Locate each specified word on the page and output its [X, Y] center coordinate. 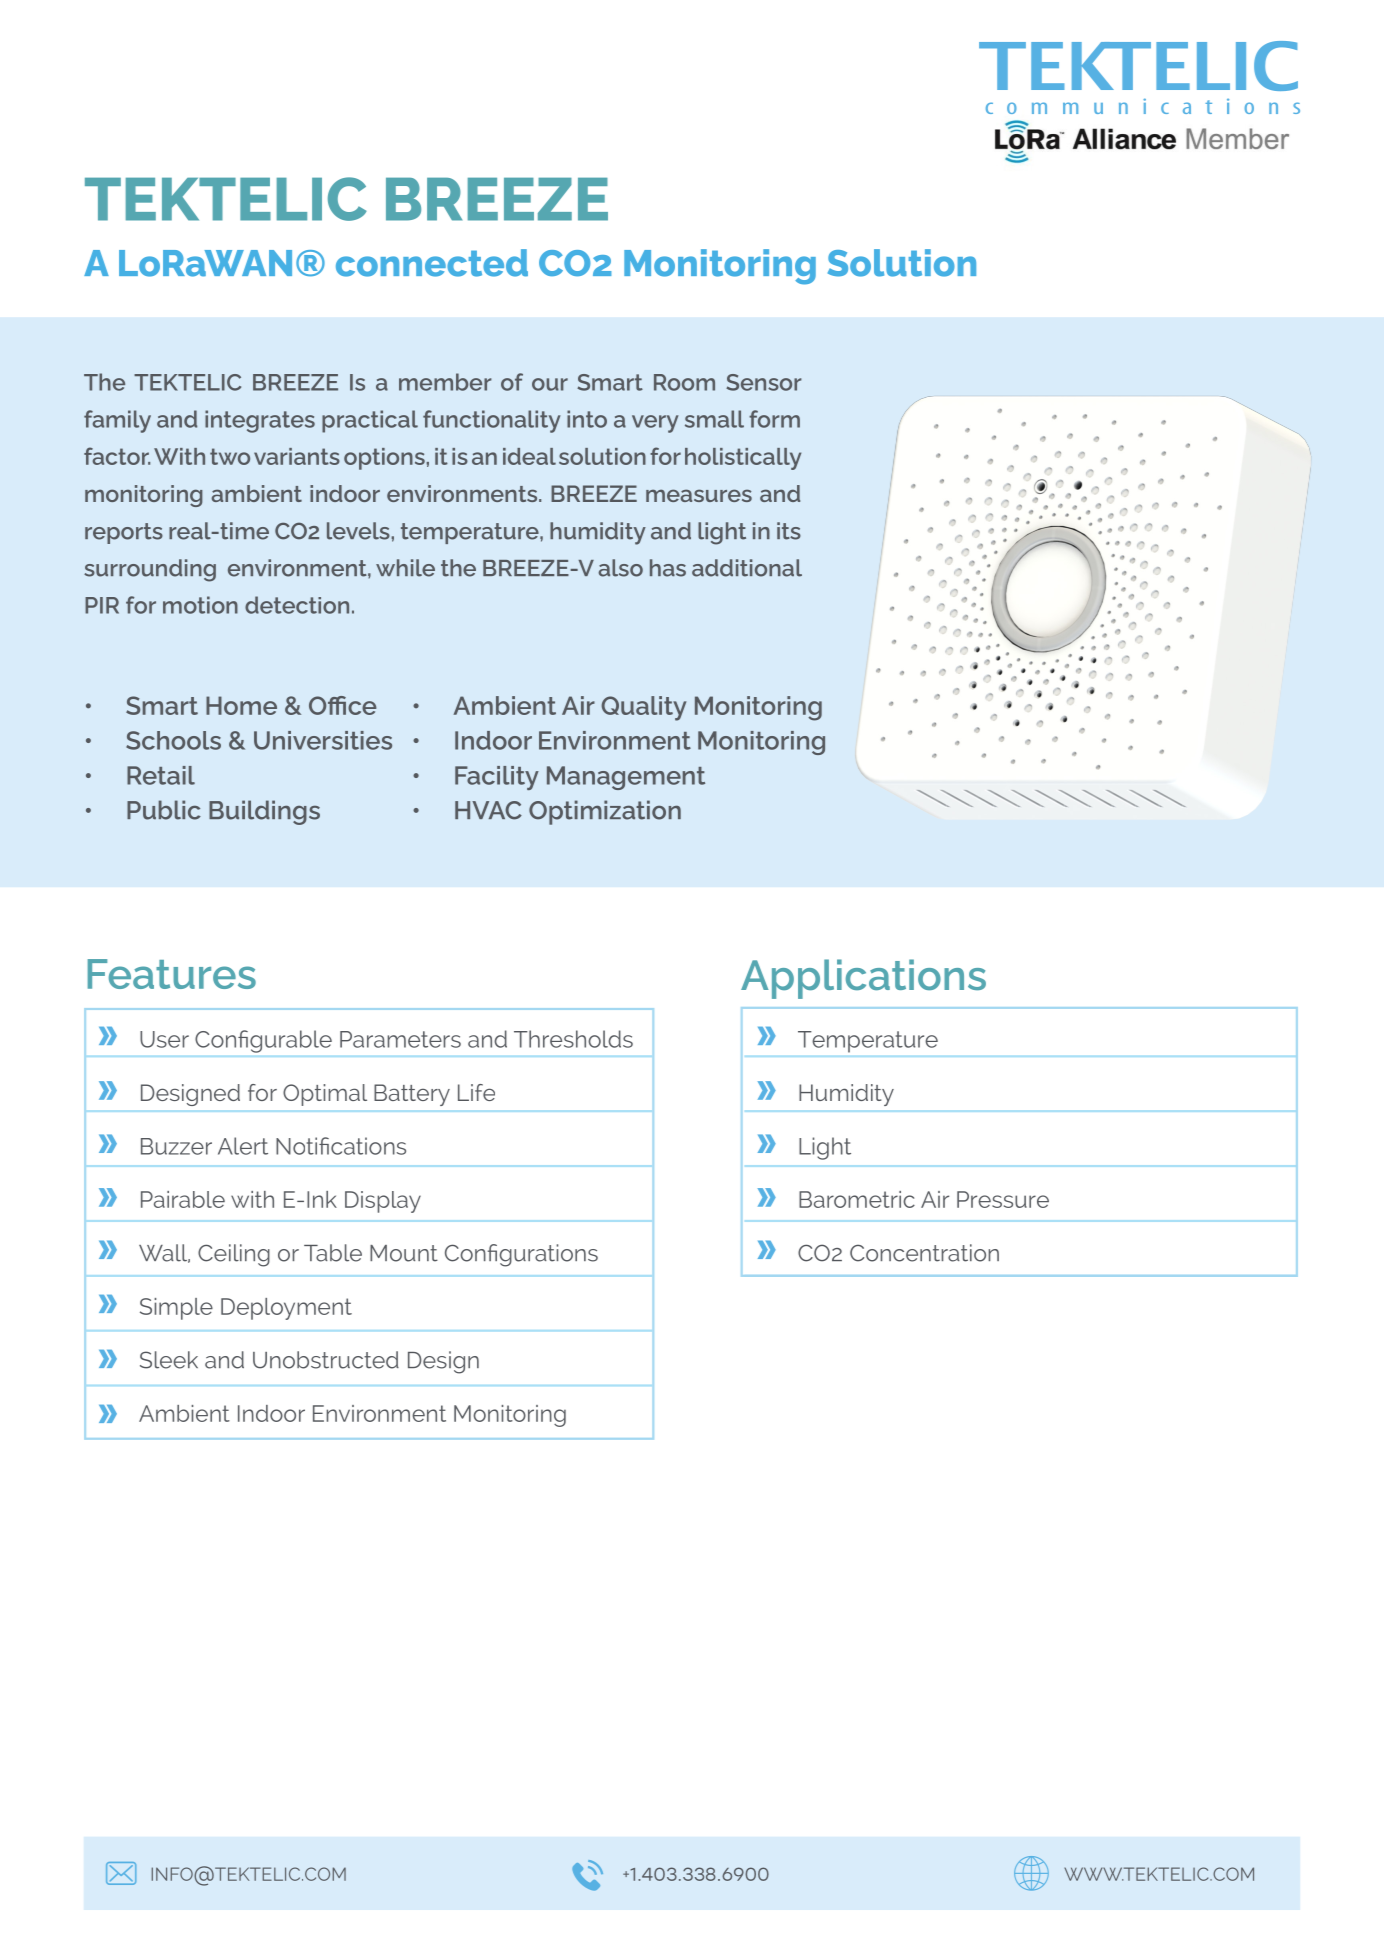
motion [200, 605]
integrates [260, 421]
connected [432, 263]
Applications [863, 979]
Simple [176, 1309]
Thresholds [573, 1039]
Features [172, 974]
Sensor [764, 382]
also [621, 568]
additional [747, 568]
